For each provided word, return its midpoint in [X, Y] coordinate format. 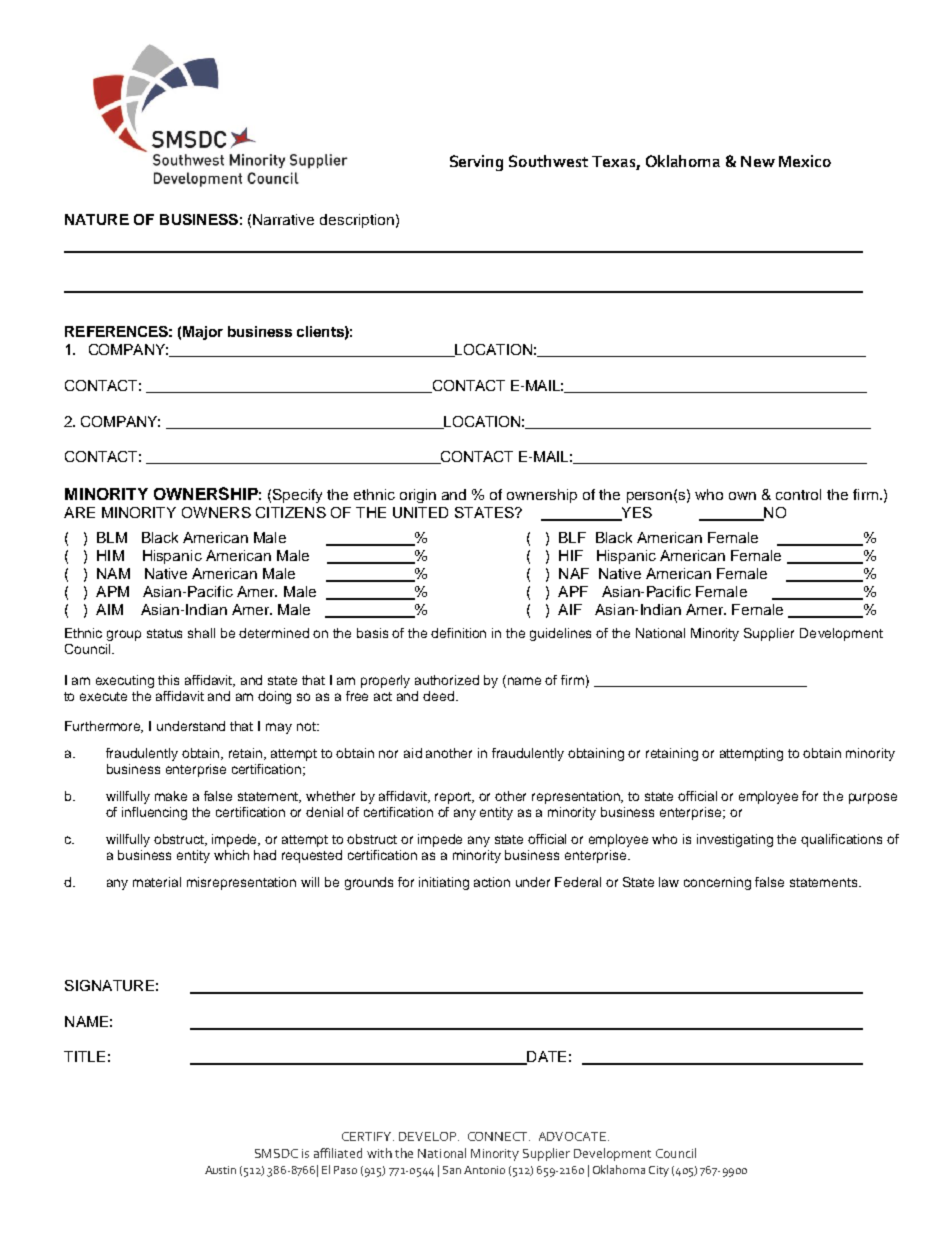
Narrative [283, 219]
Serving [476, 163]
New [758, 161]
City [659, 1171]
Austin [220, 1170]
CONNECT [499, 1136]
